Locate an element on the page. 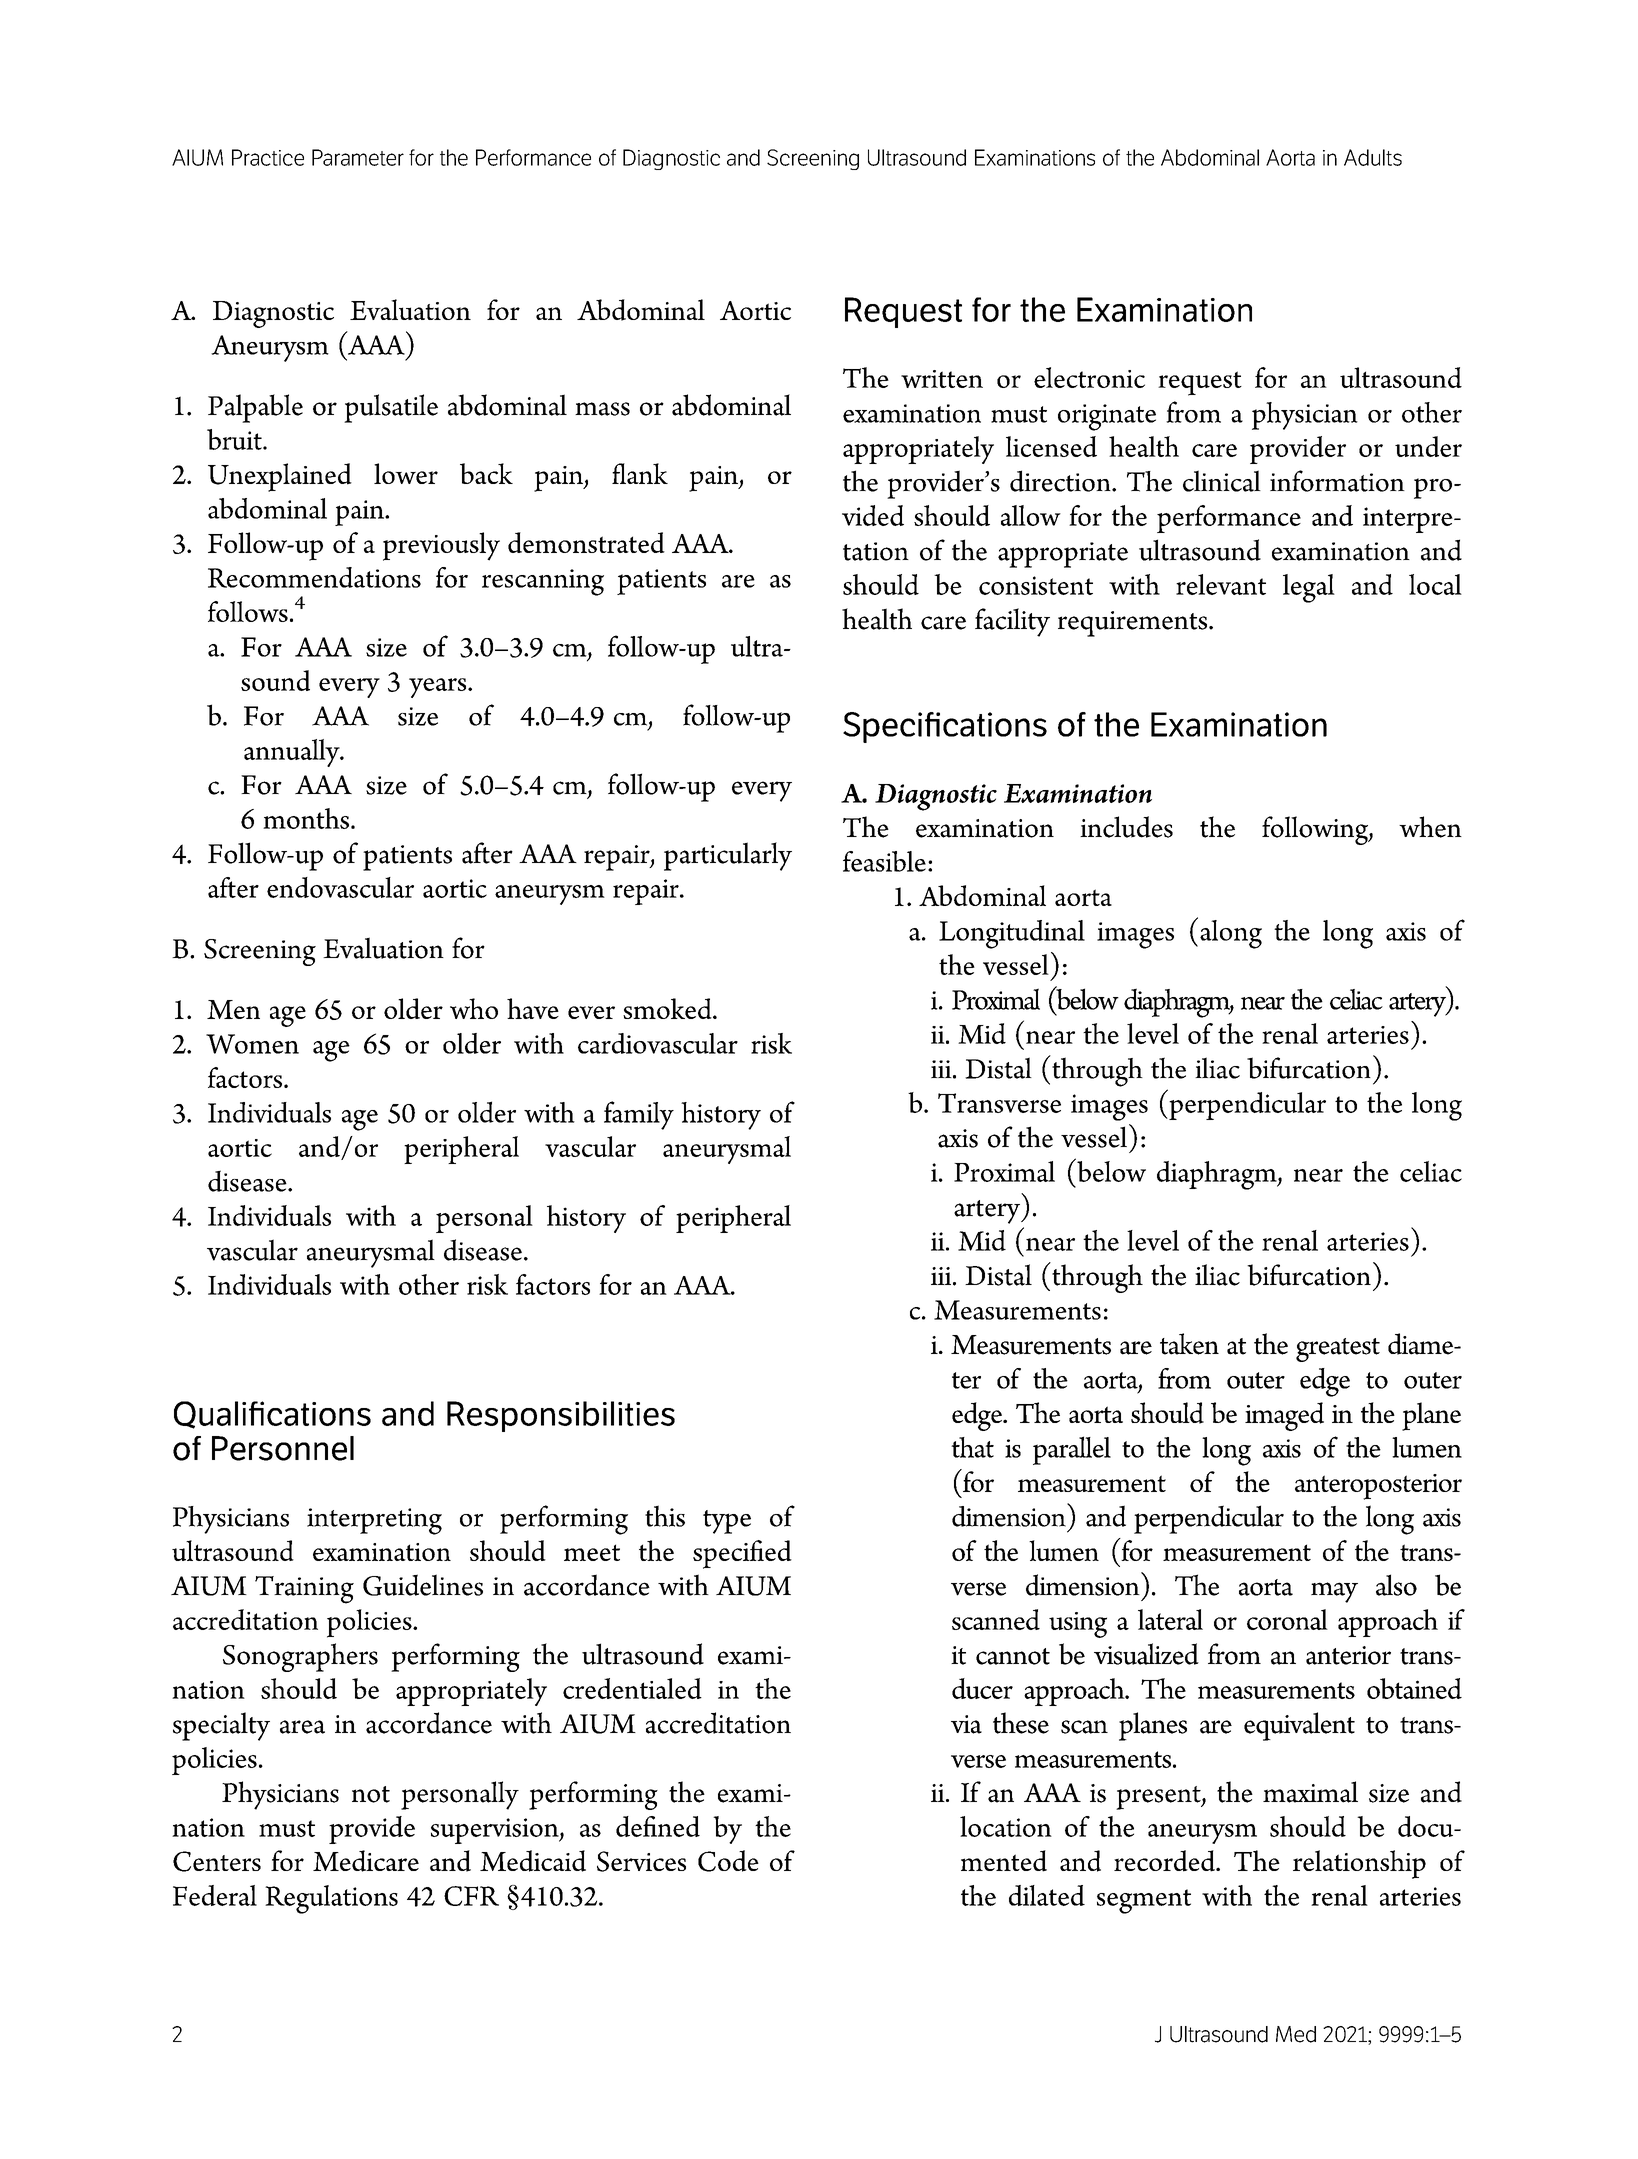 The width and height of the document is (1638, 2159). Women is located at coordinates (252, 1044).
